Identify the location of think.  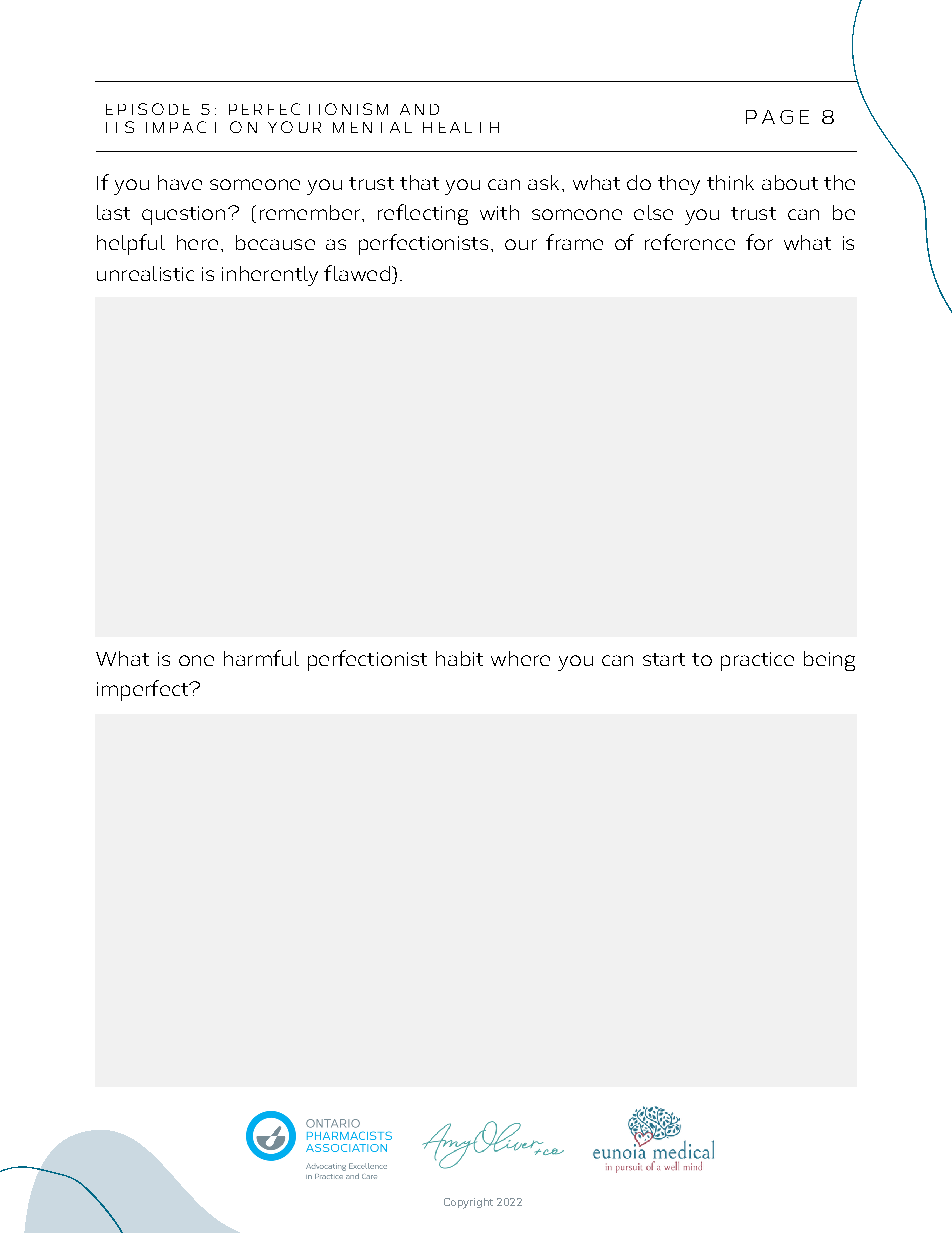
(730, 182).
